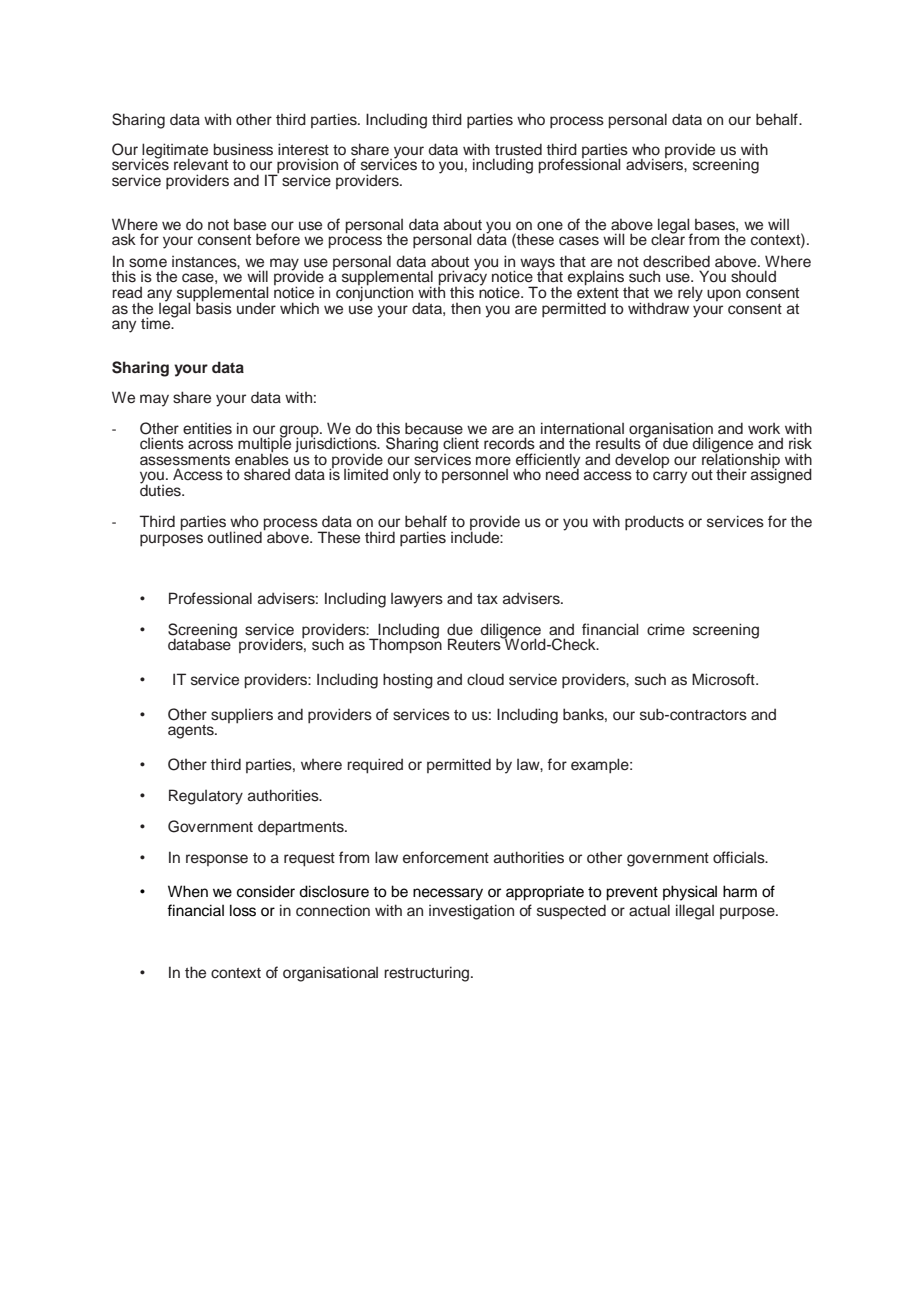 The height and width of the screenshot is (1308, 924). I want to click on then, so click(466, 309).
